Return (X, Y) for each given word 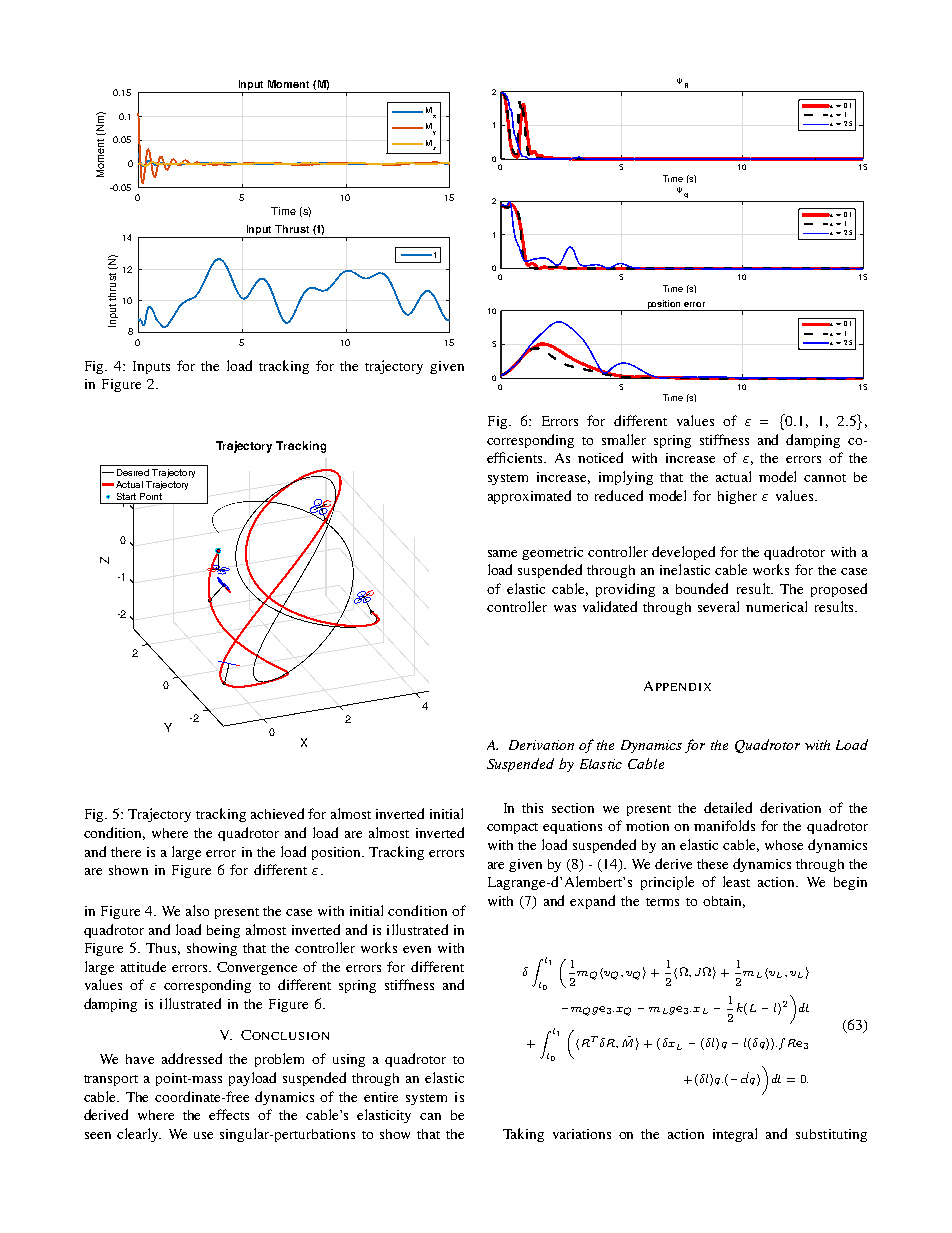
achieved (277, 813)
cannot (825, 478)
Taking (523, 1135)
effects (229, 1114)
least (736, 881)
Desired (133, 472)
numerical (776, 606)
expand (592, 902)
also (197, 910)
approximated (529, 497)
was (565, 608)
